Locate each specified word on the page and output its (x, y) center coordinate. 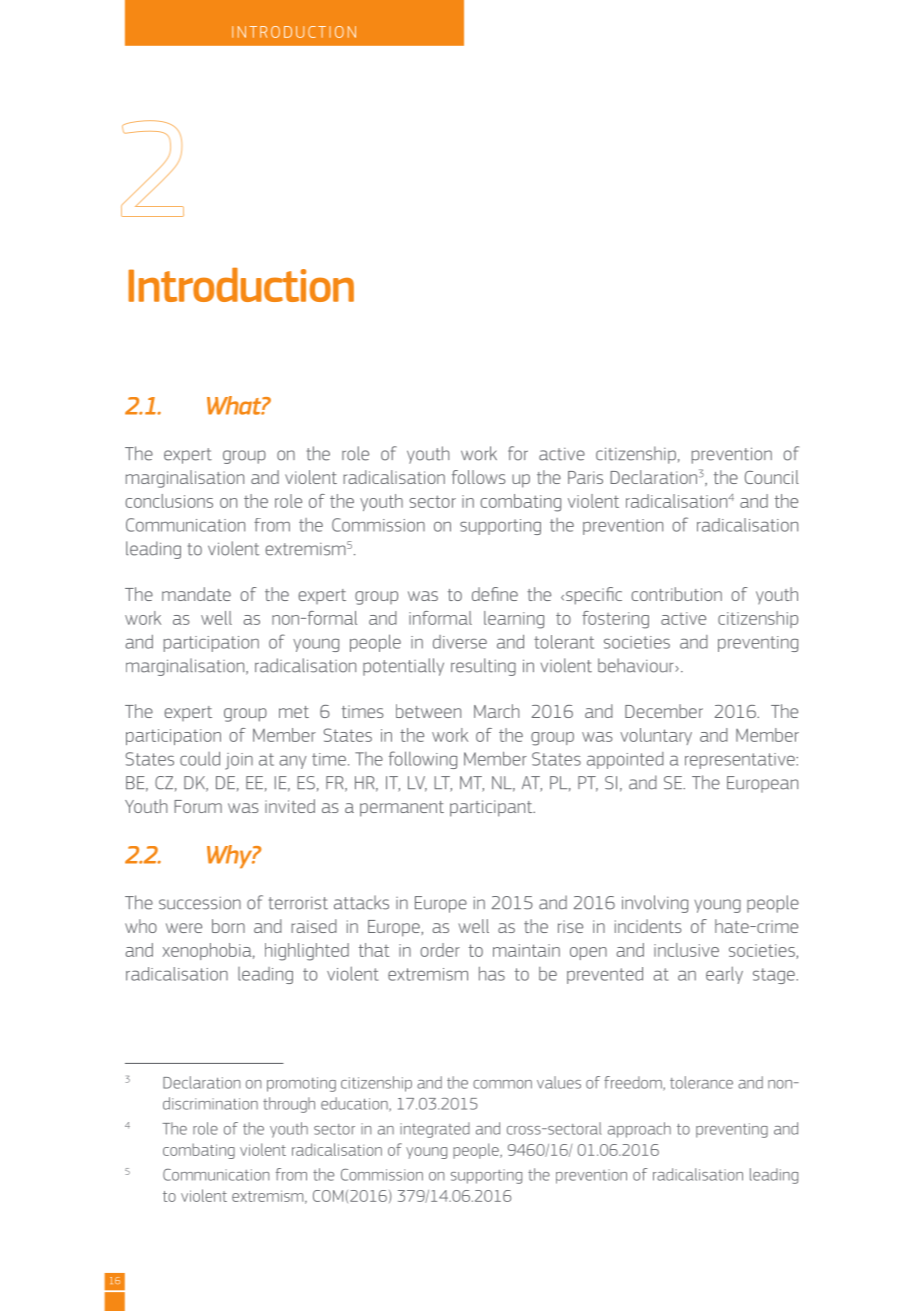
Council (772, 477)
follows (479, 477)
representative (741, 761)
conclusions (169, 501)
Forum (198, 806)
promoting (301, 1084)
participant (492, 808)
